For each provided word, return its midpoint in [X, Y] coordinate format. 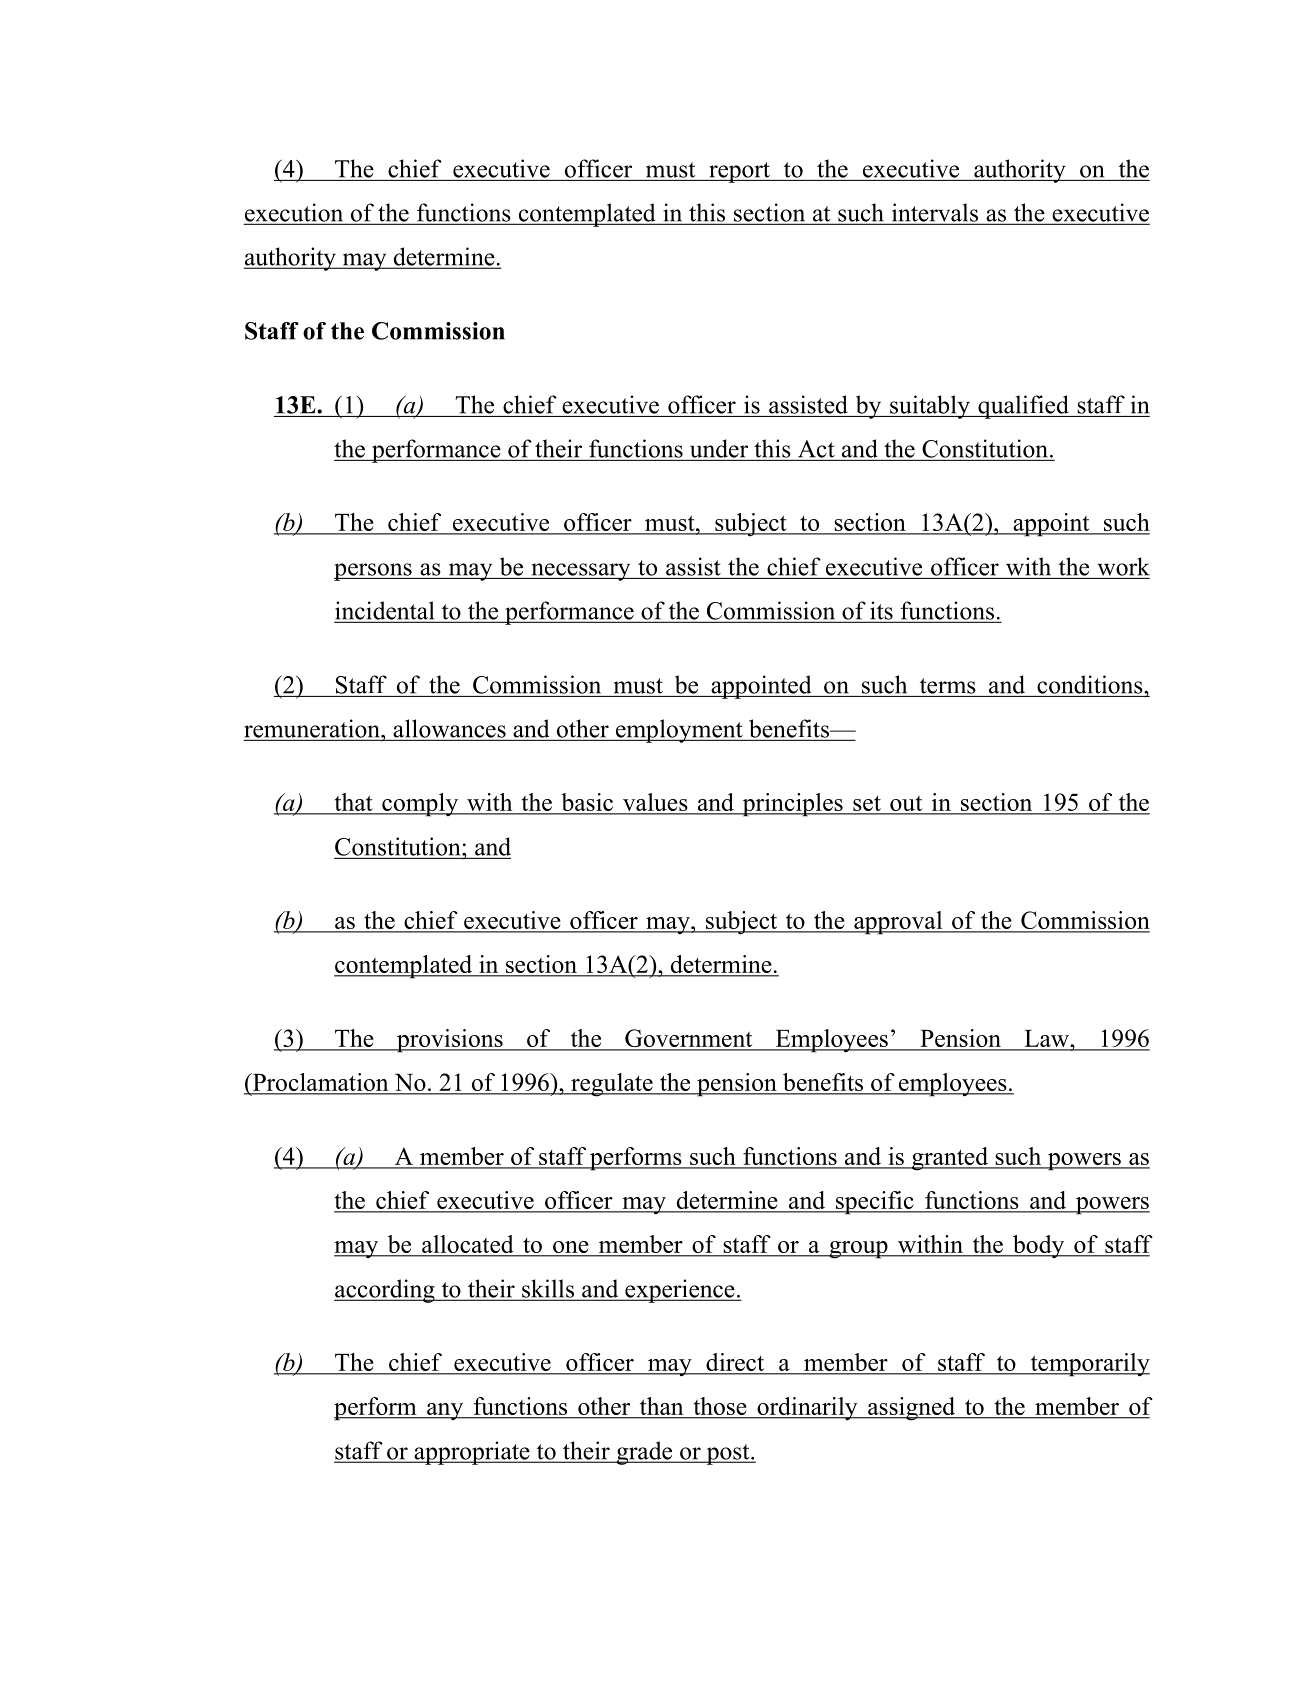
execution [295, 213]
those [720, 1407]
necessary [581, 572]
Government [689, 1039]
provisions [449, 1041]
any [445, 1411]
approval [898, 923]
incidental [386, 611]
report [739, 172]
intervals [934, 213]
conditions [1091, 684]
